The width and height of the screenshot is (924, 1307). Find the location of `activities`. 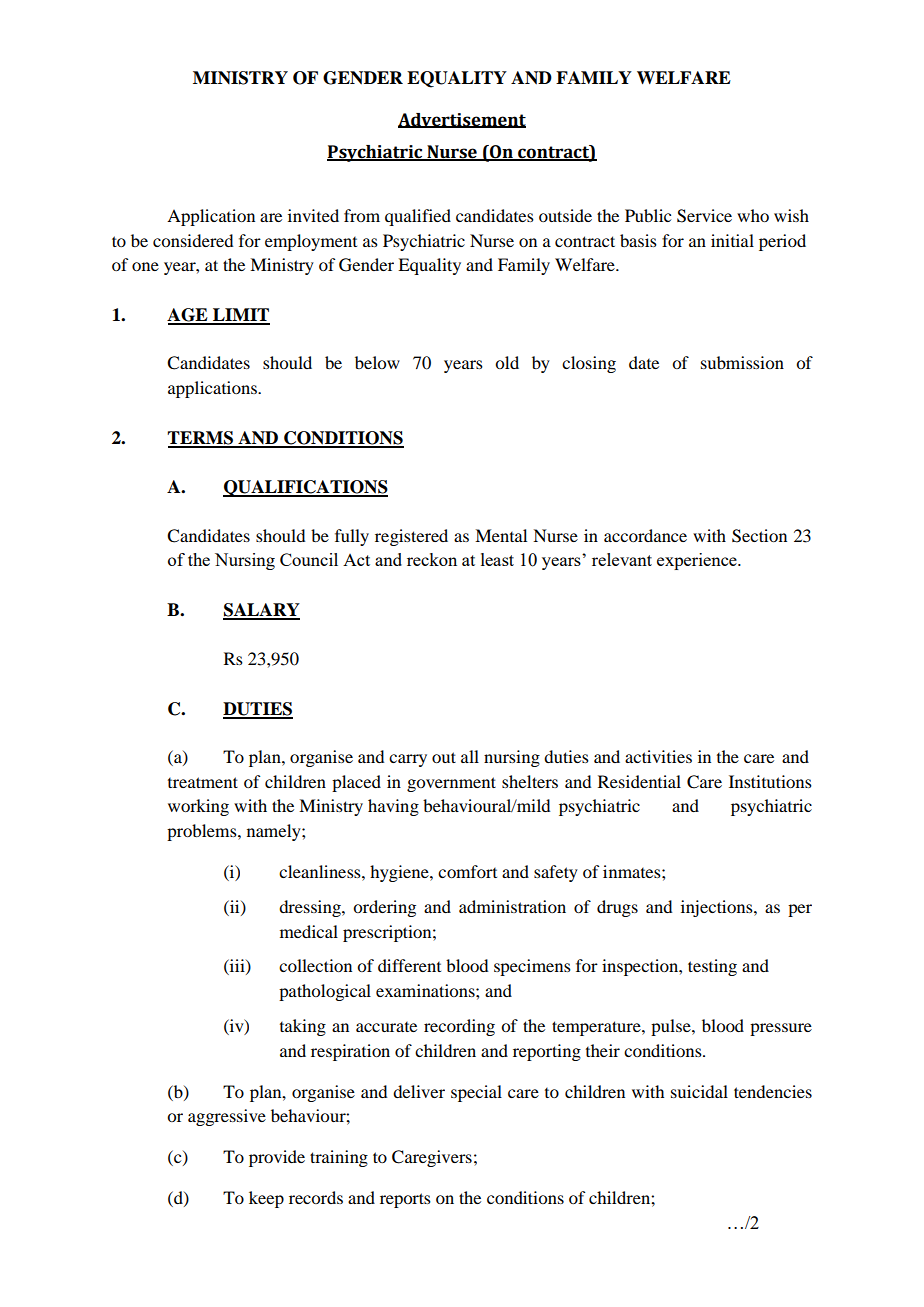

activities is located at coordinates (658, 756).
